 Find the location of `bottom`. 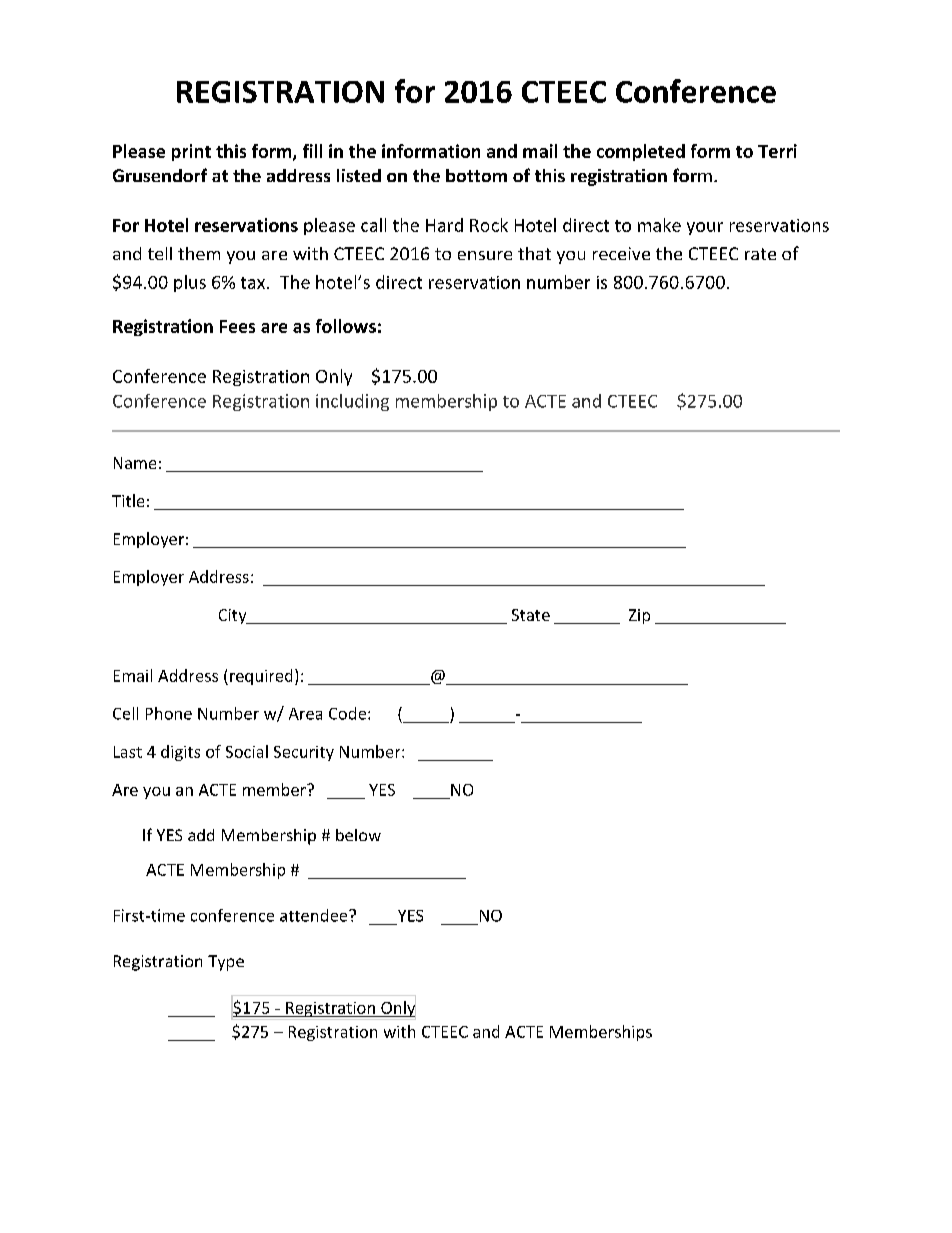

bottom is located at coordinates (476, 175).
